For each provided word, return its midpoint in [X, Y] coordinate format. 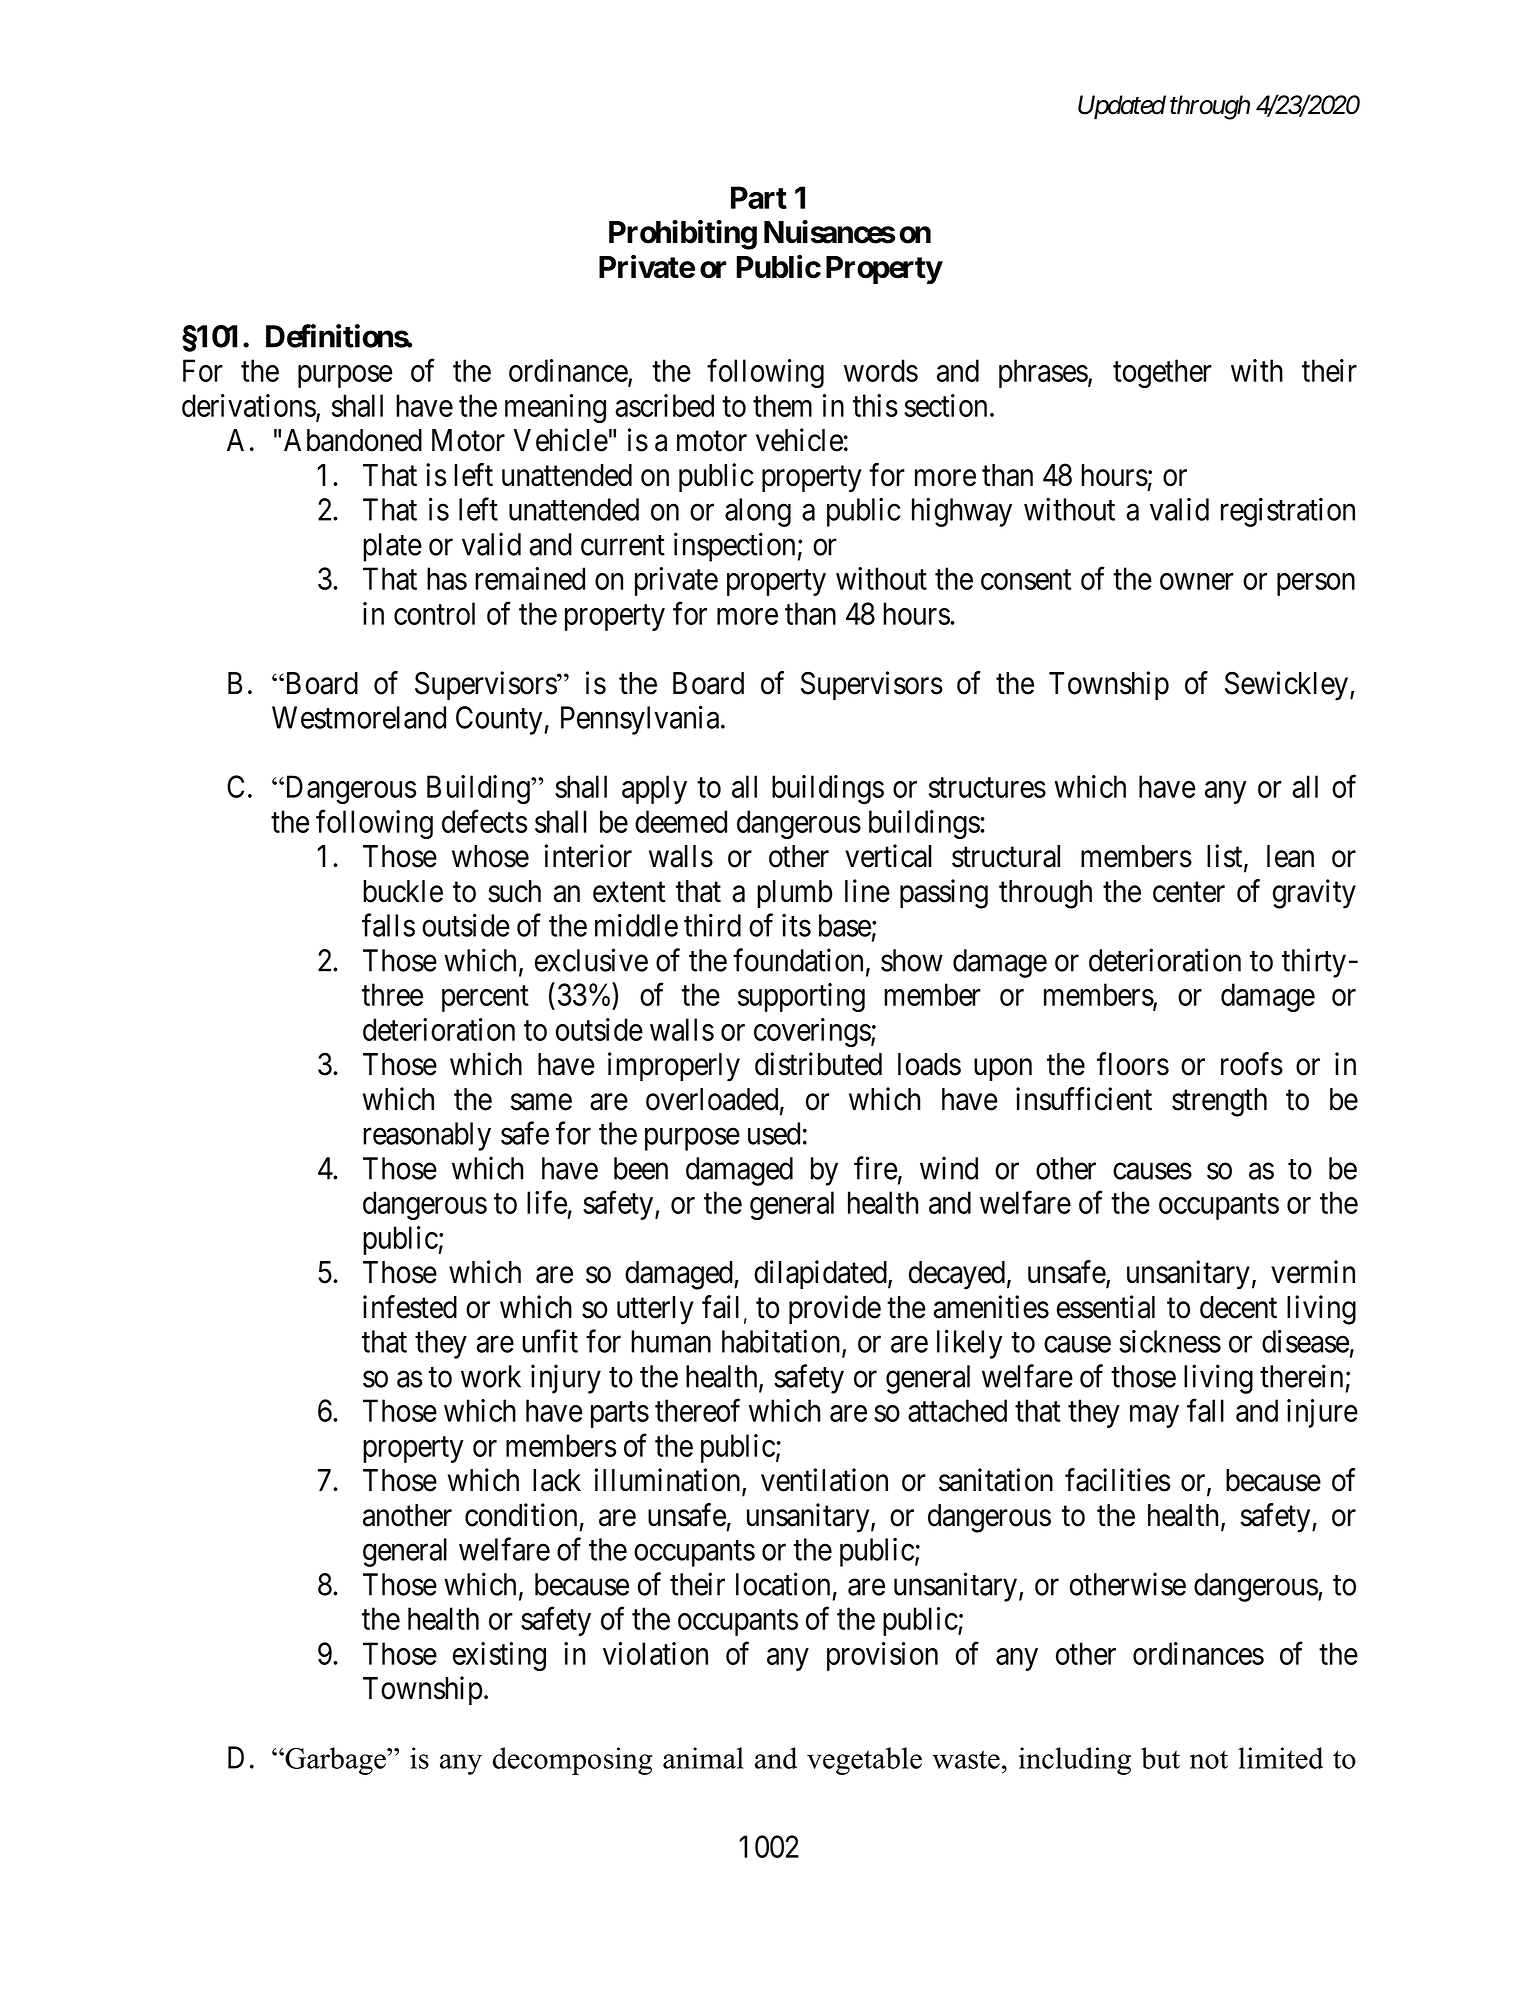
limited [1280, 1758]
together [1162, 373]
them [782, 405]
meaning [555, 408]
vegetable [864, 1761]
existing [499, 1656]
